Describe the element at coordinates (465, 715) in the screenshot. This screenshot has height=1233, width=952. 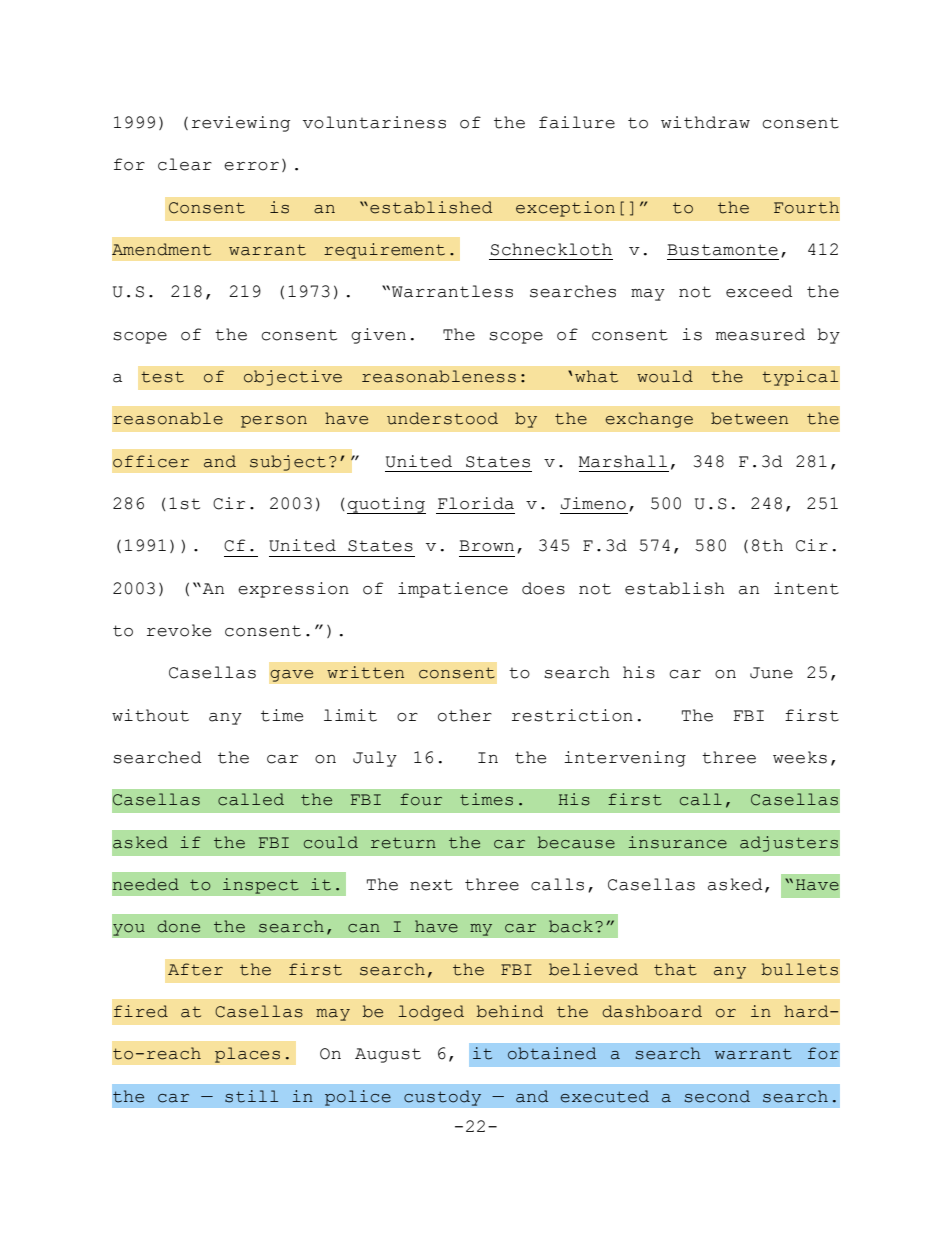
I see `other` at that location.
